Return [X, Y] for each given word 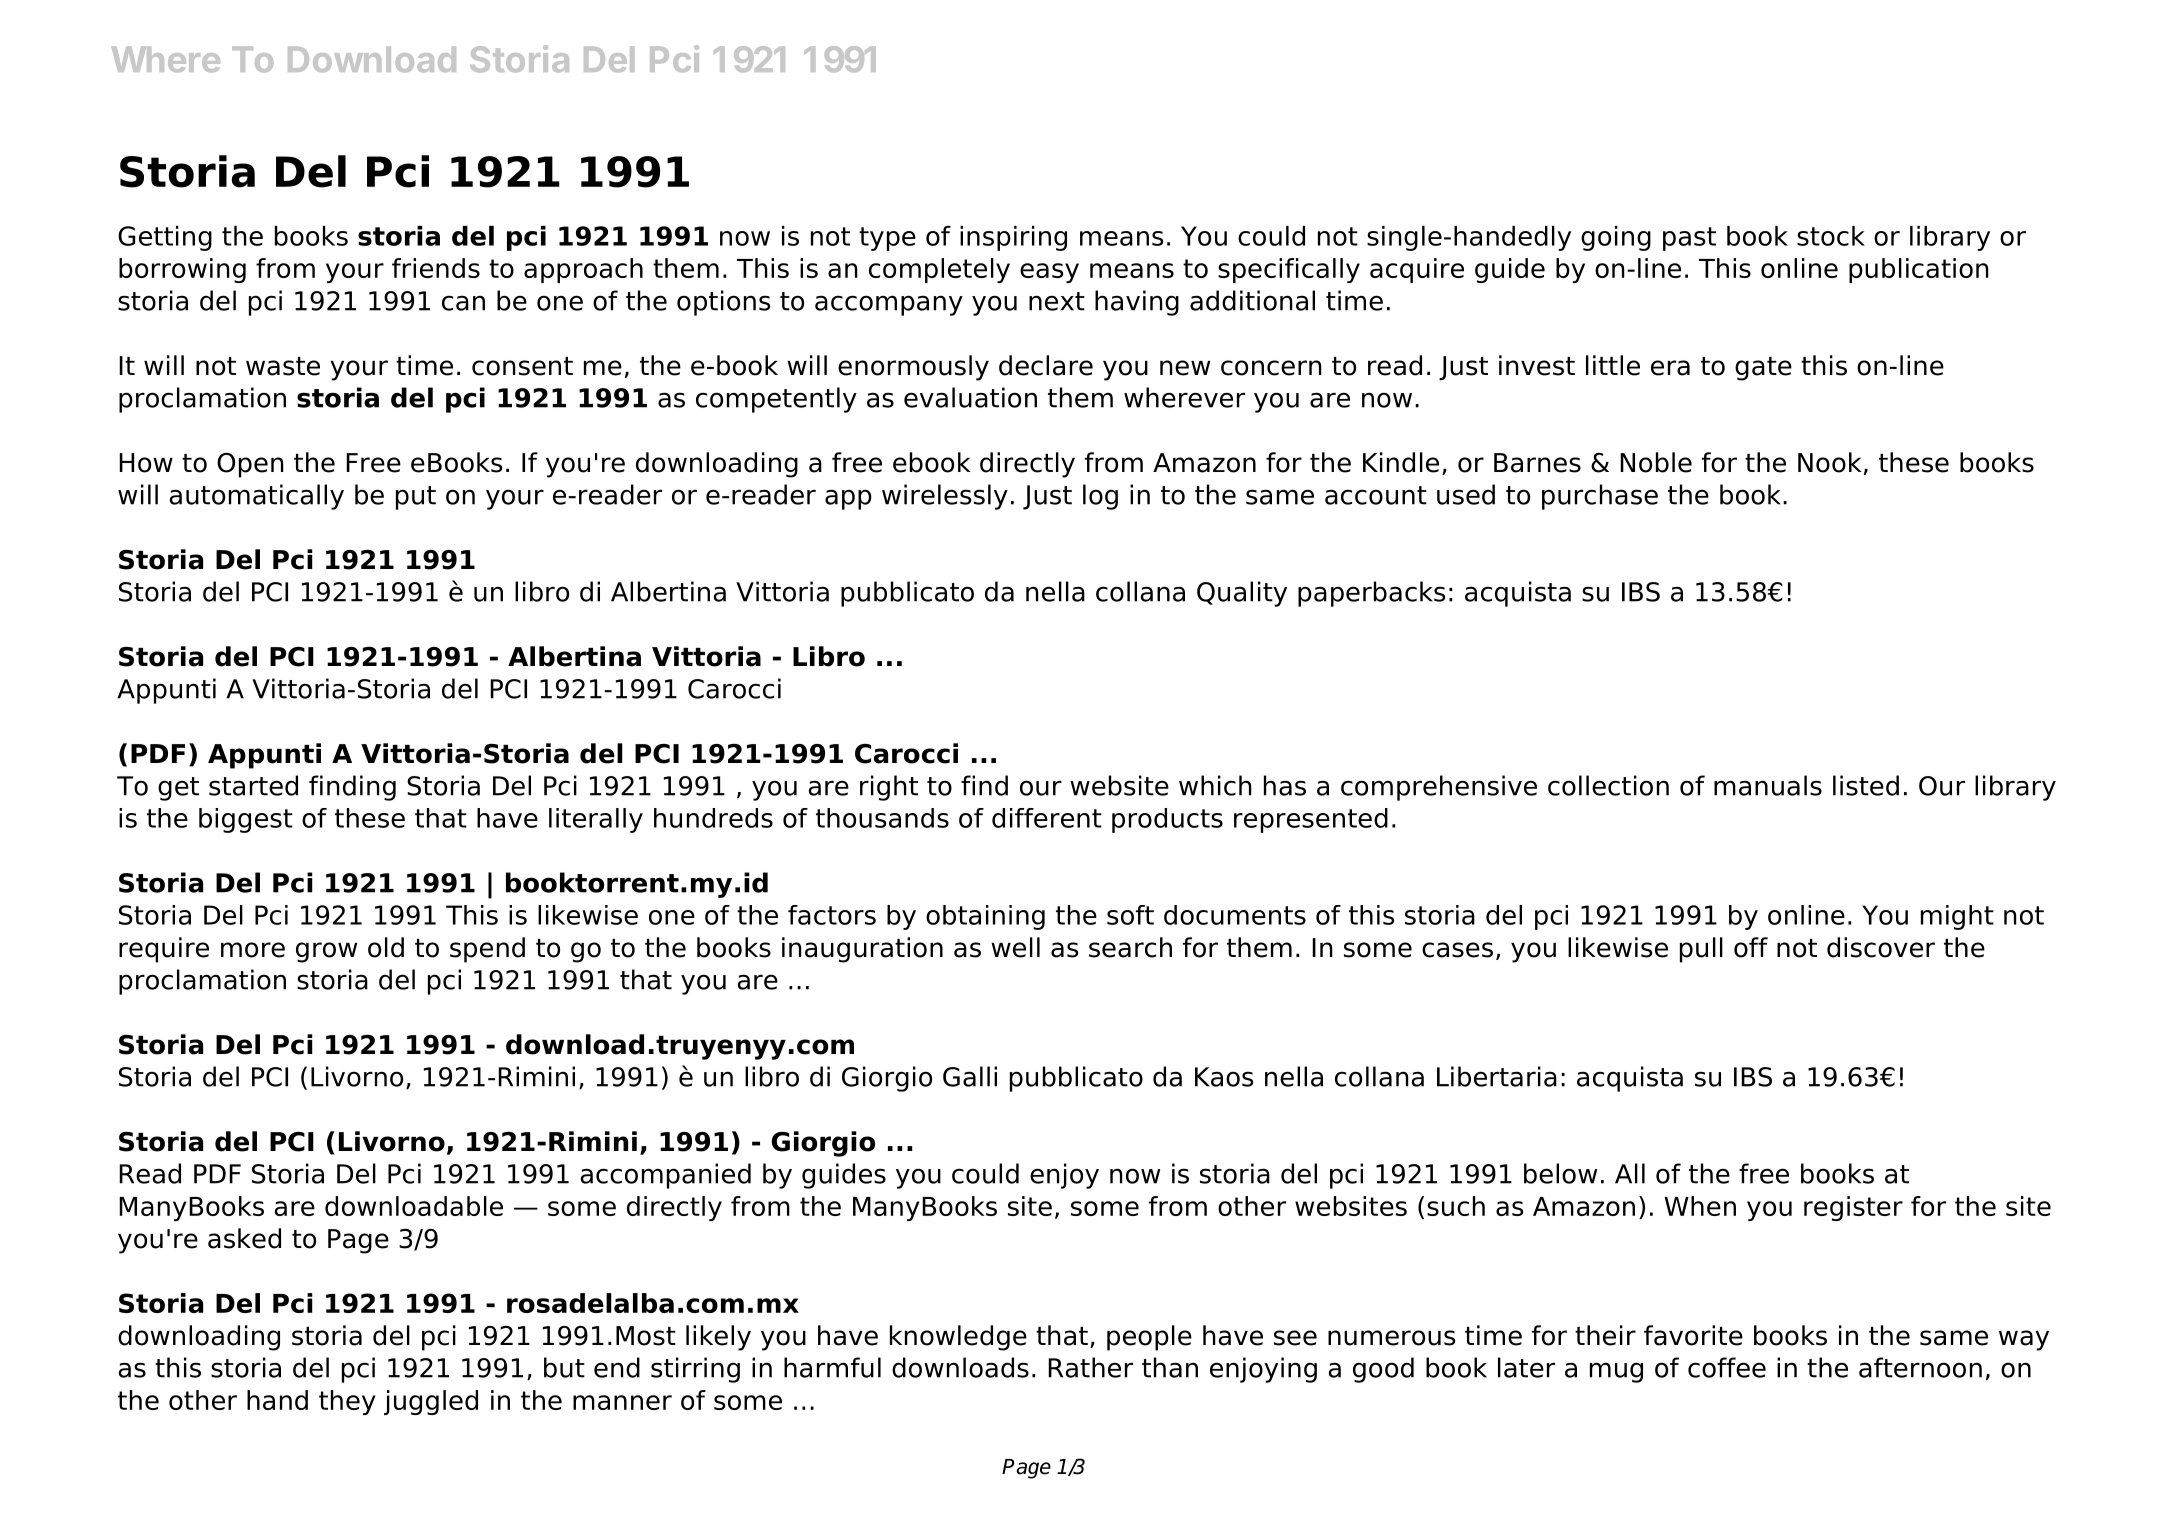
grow [326, 952]
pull [1701, 950]
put [416, 498]
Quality [1242, 594]
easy [1049, 273]
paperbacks [1371, 594]
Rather [1090, 1367]
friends [436, 268]
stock [1831, 236]
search [1130, 947]
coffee [1727, 1367]
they [347, 1402]
